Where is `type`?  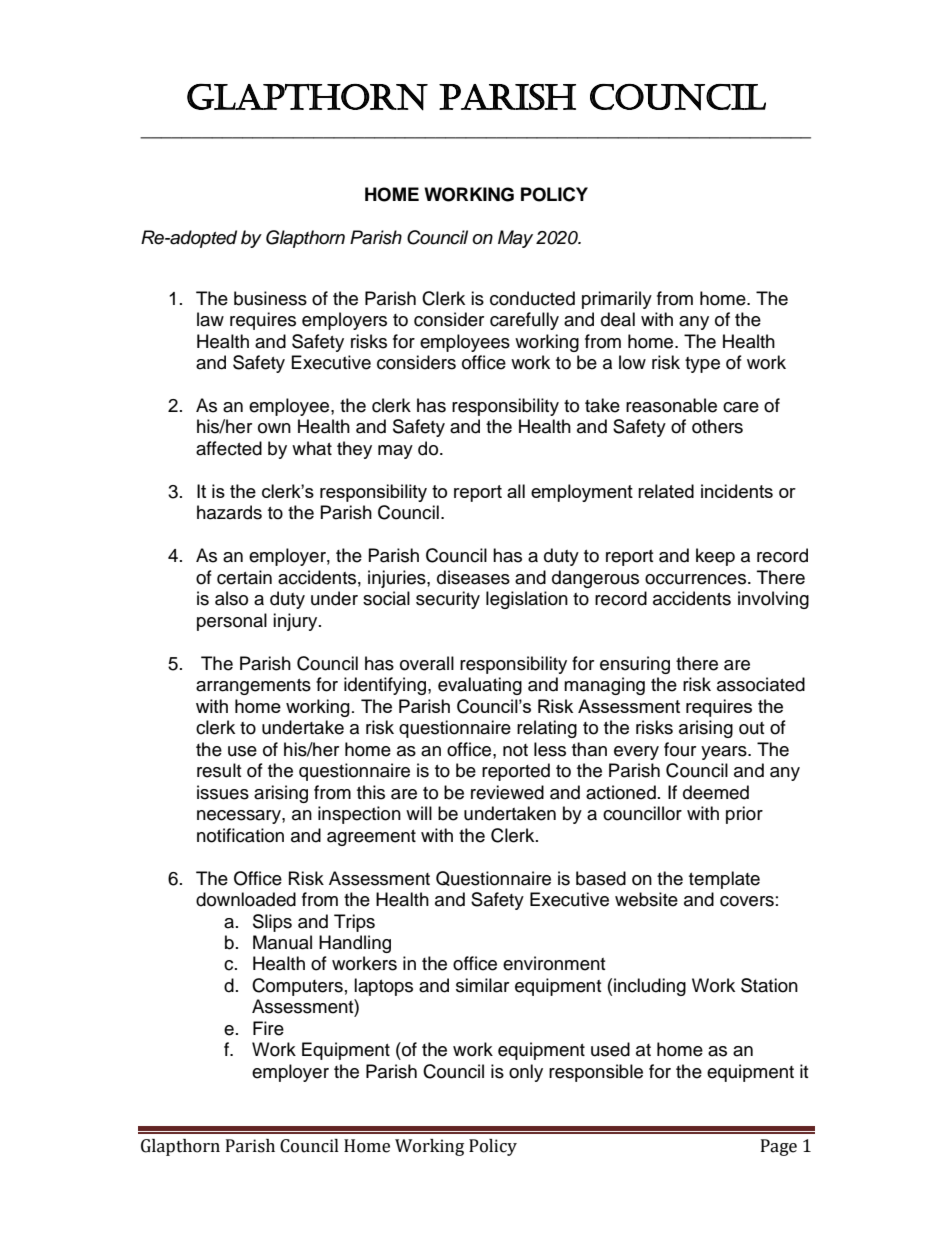 type is located at coordinates (702, 365).
